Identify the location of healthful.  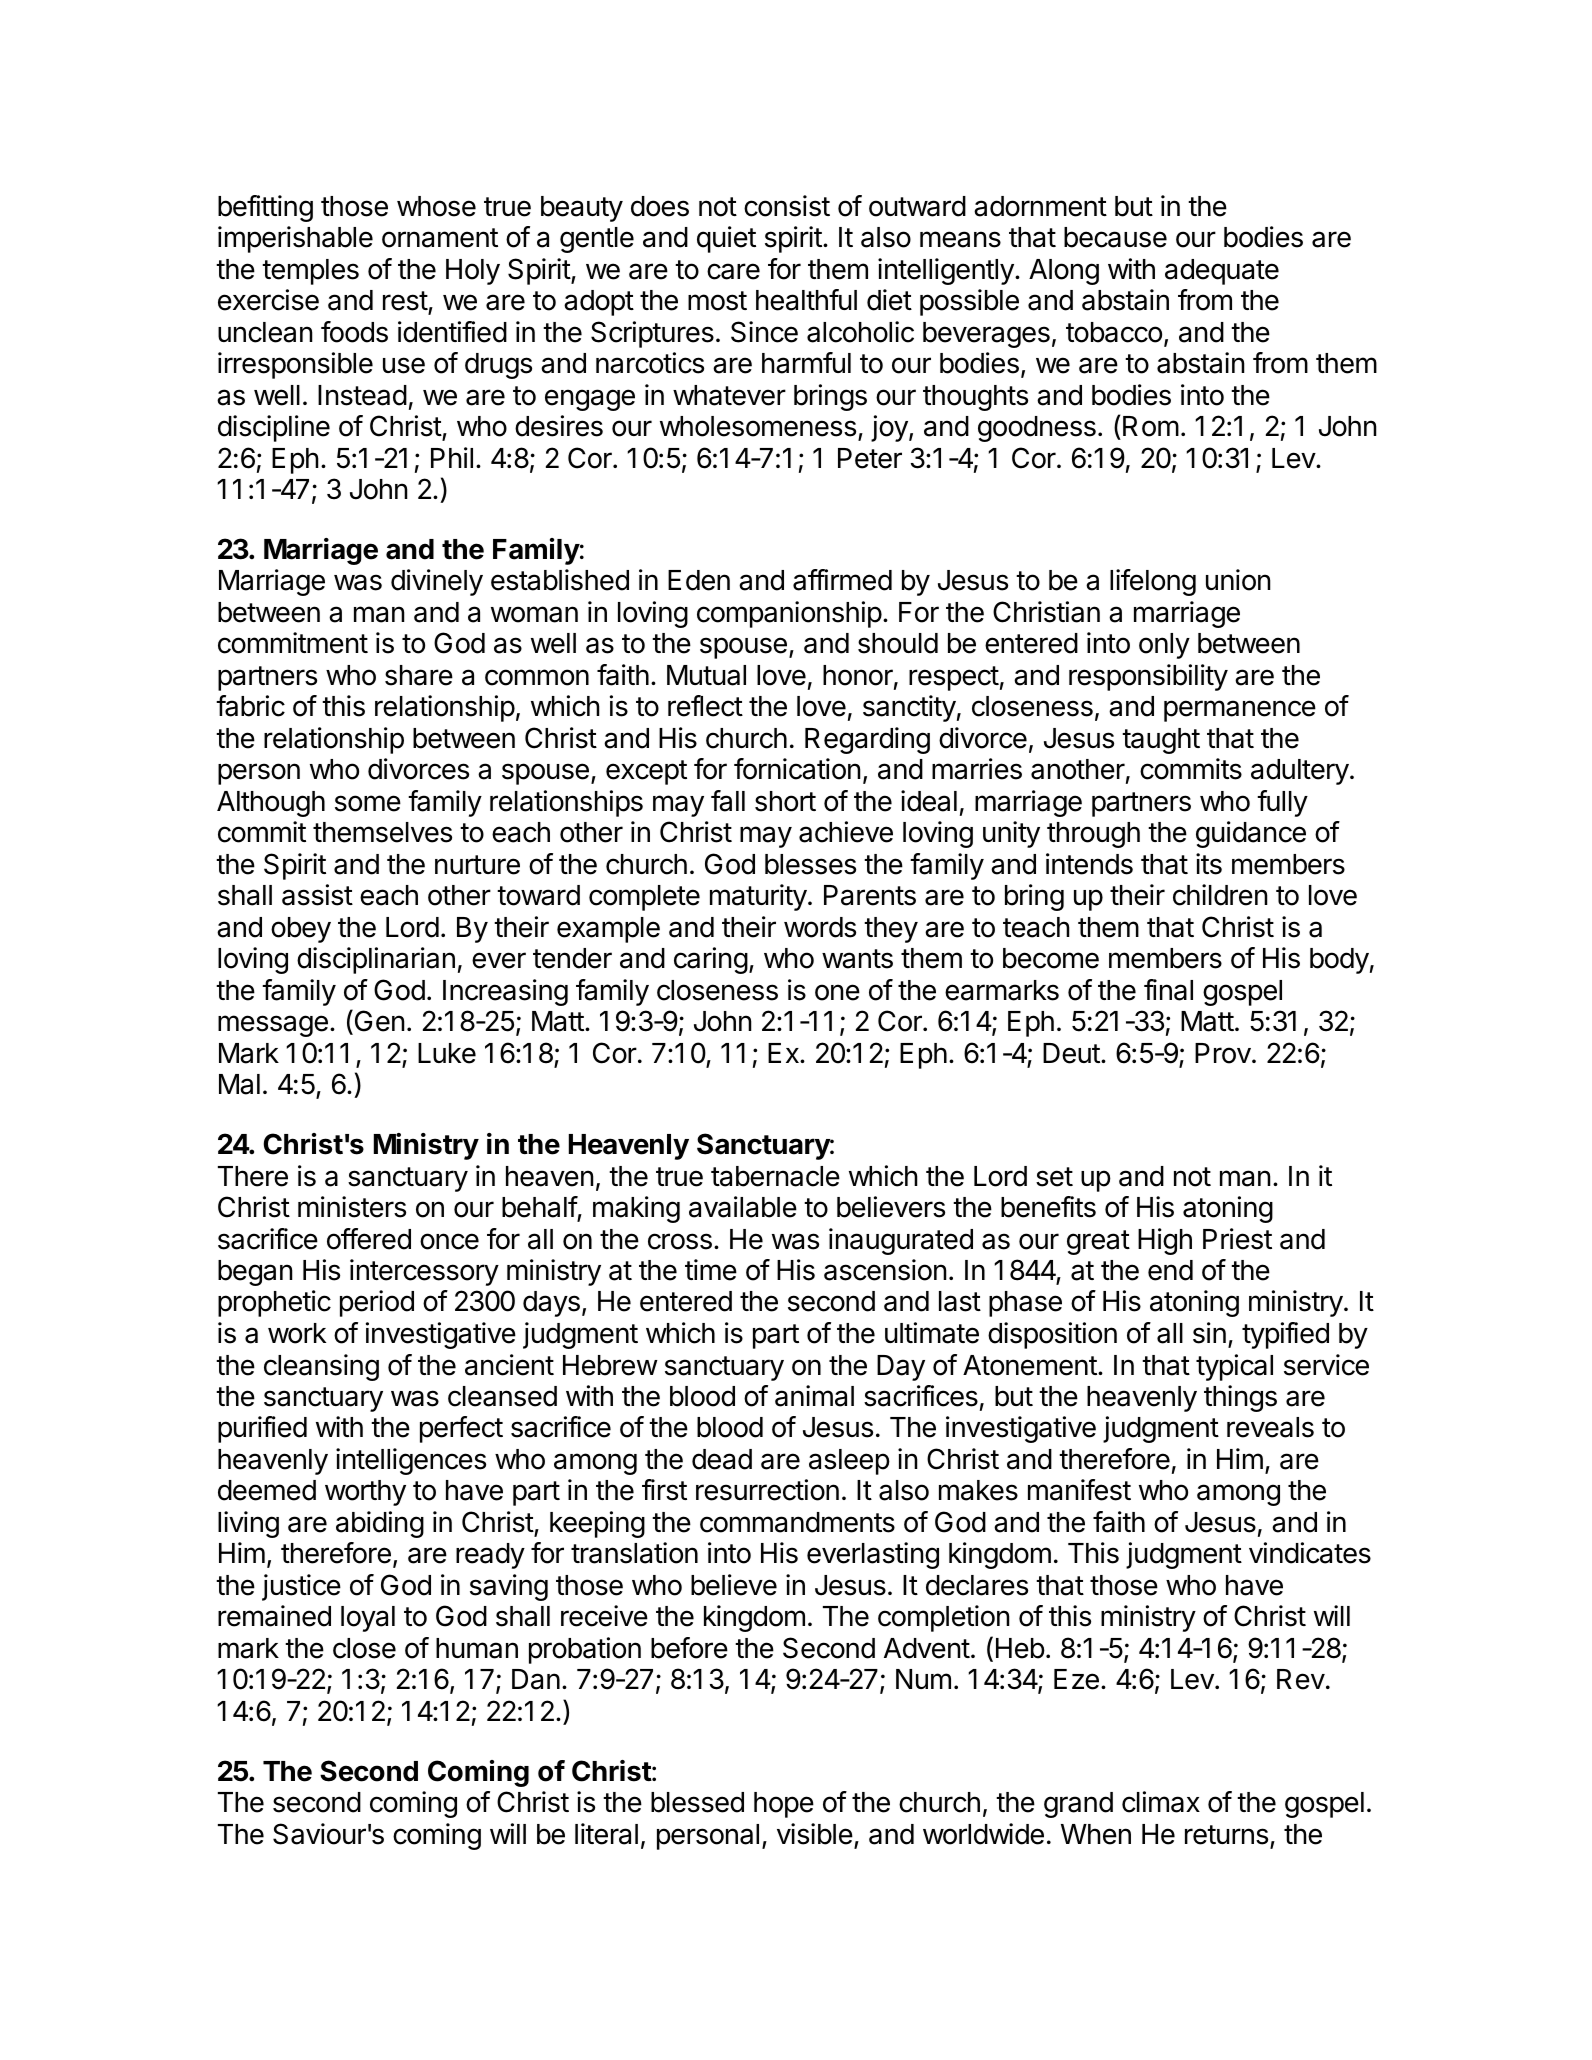
(806, 300).
